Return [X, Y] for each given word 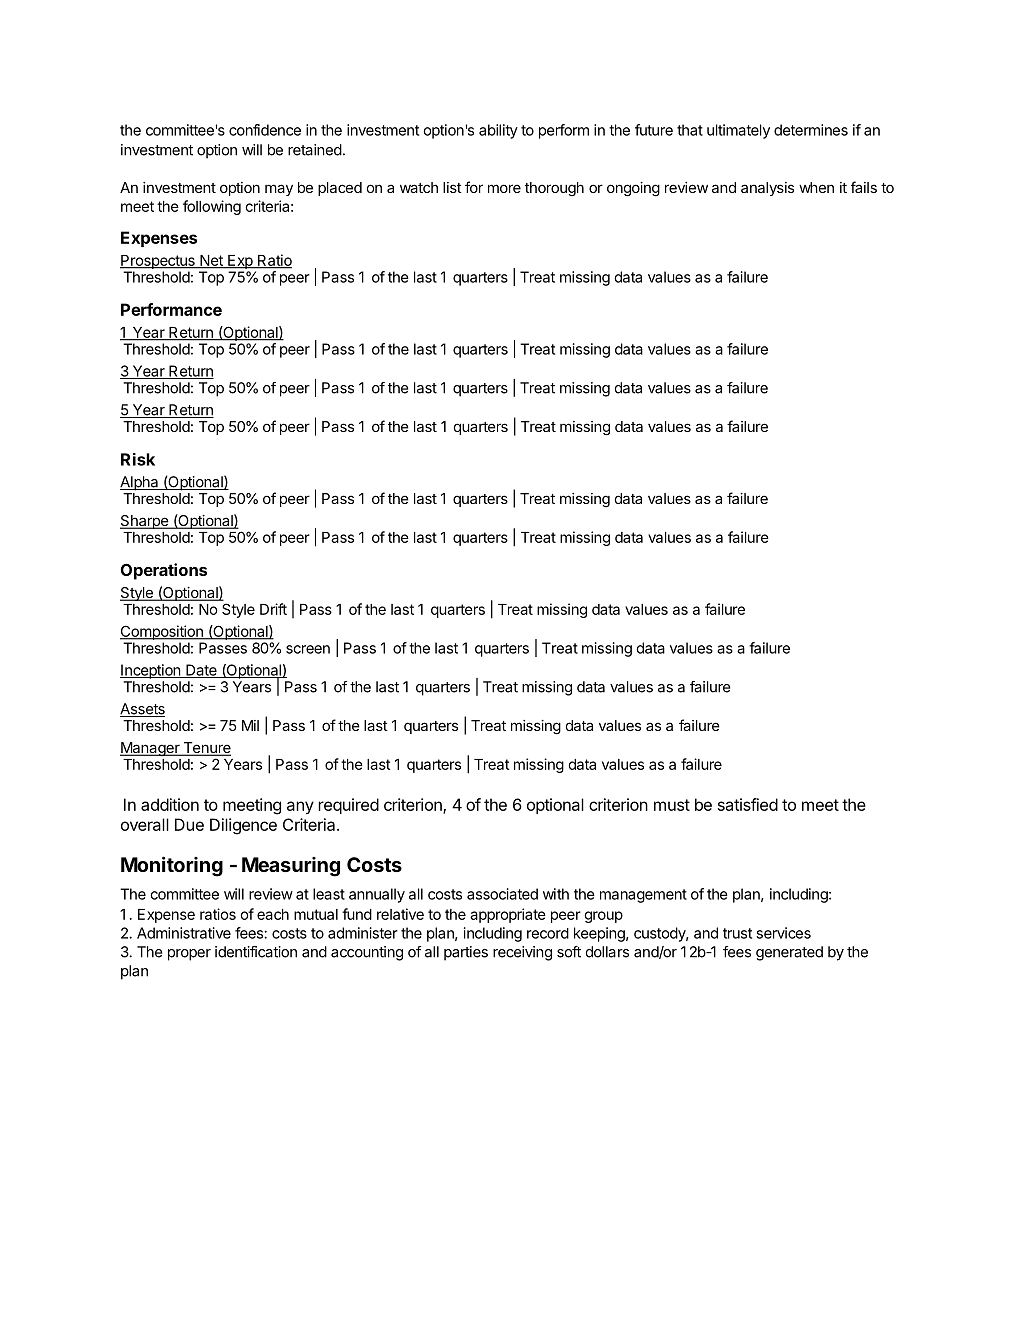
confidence [265, 130]
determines [811, 130]
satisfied [748, 804]
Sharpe [145, 522]
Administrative [184, 933]
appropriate [508, 915]
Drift [273, 609]
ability [498, 131]
